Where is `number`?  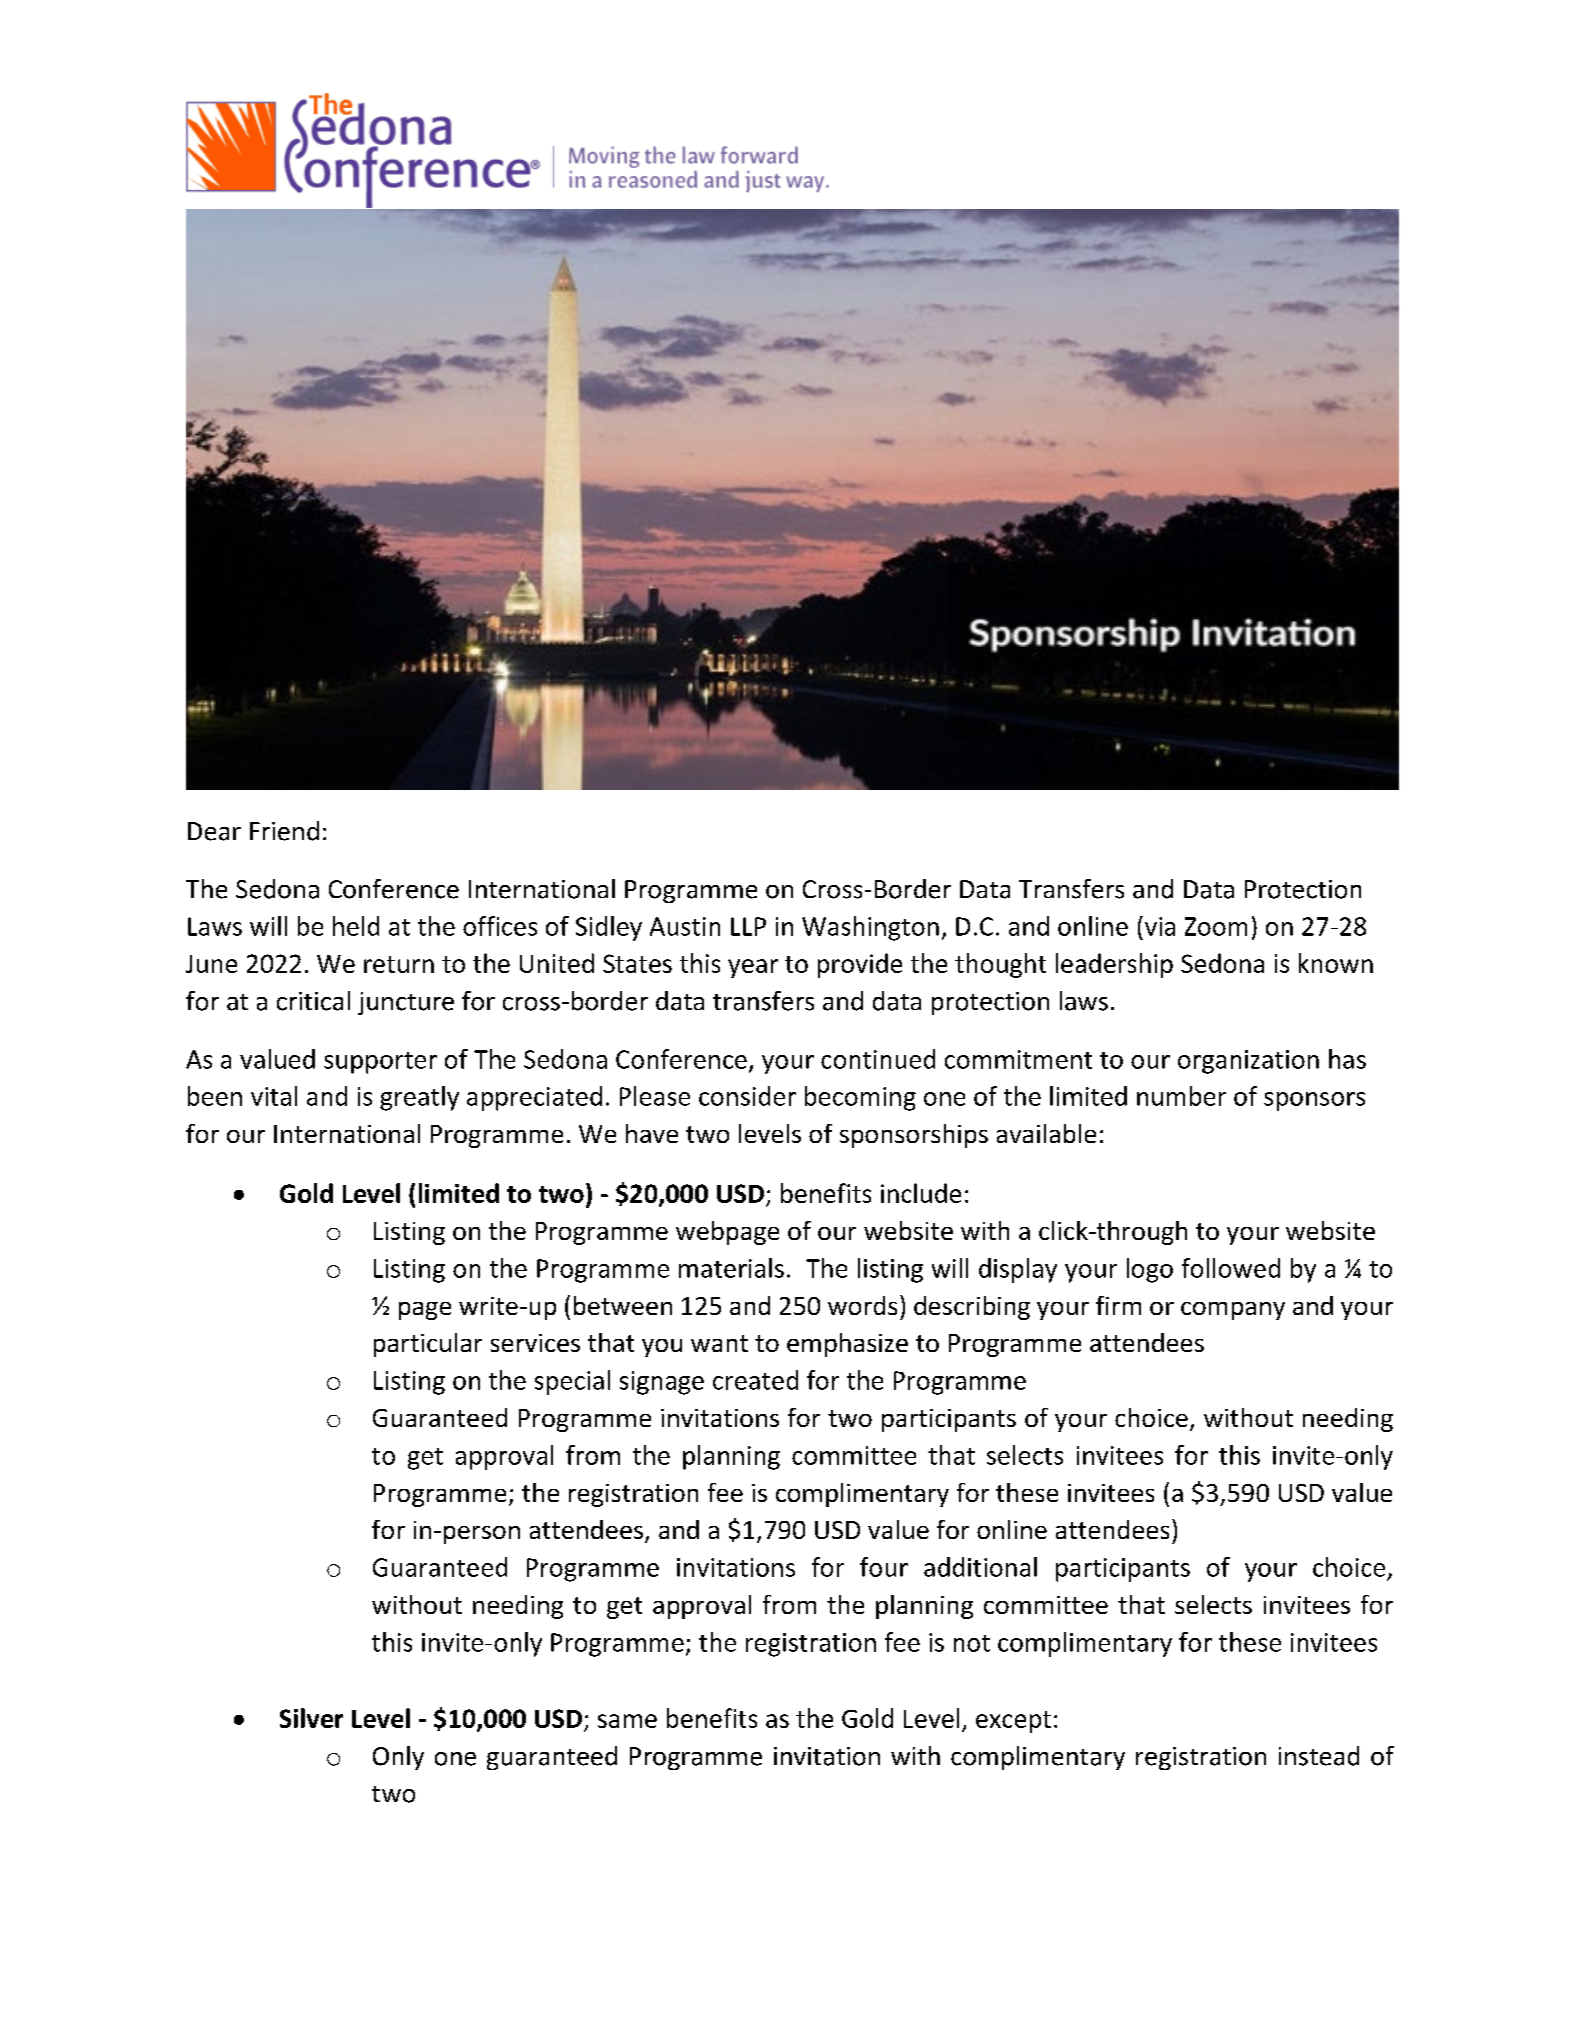
number is located at coordinates (1181, 1096).
